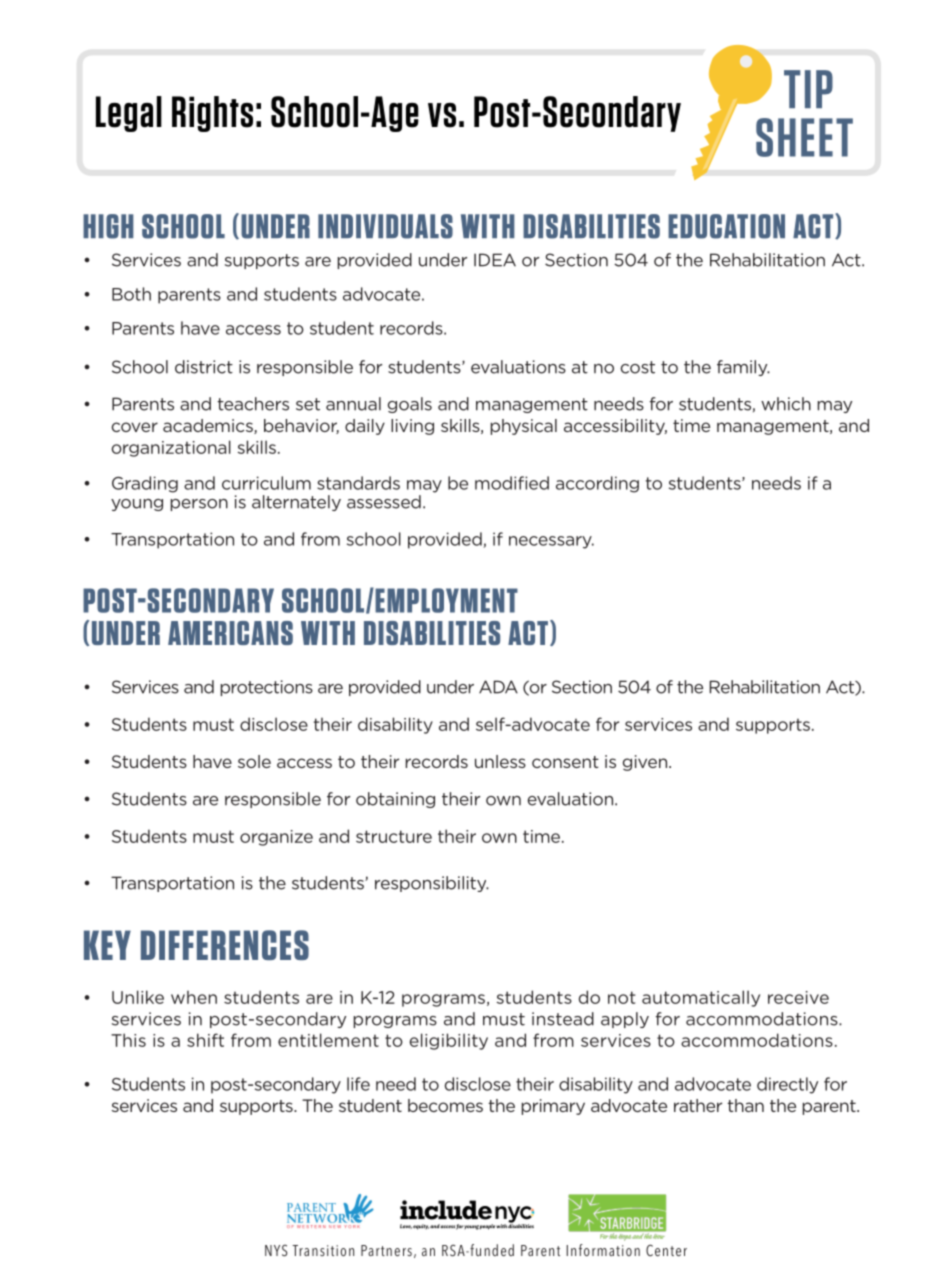 This page has height=1288, width=951. What do you see at coordinates (385, 226) in the page?
I see `INDIVIDUALS` at bounding box center [385, 226].
